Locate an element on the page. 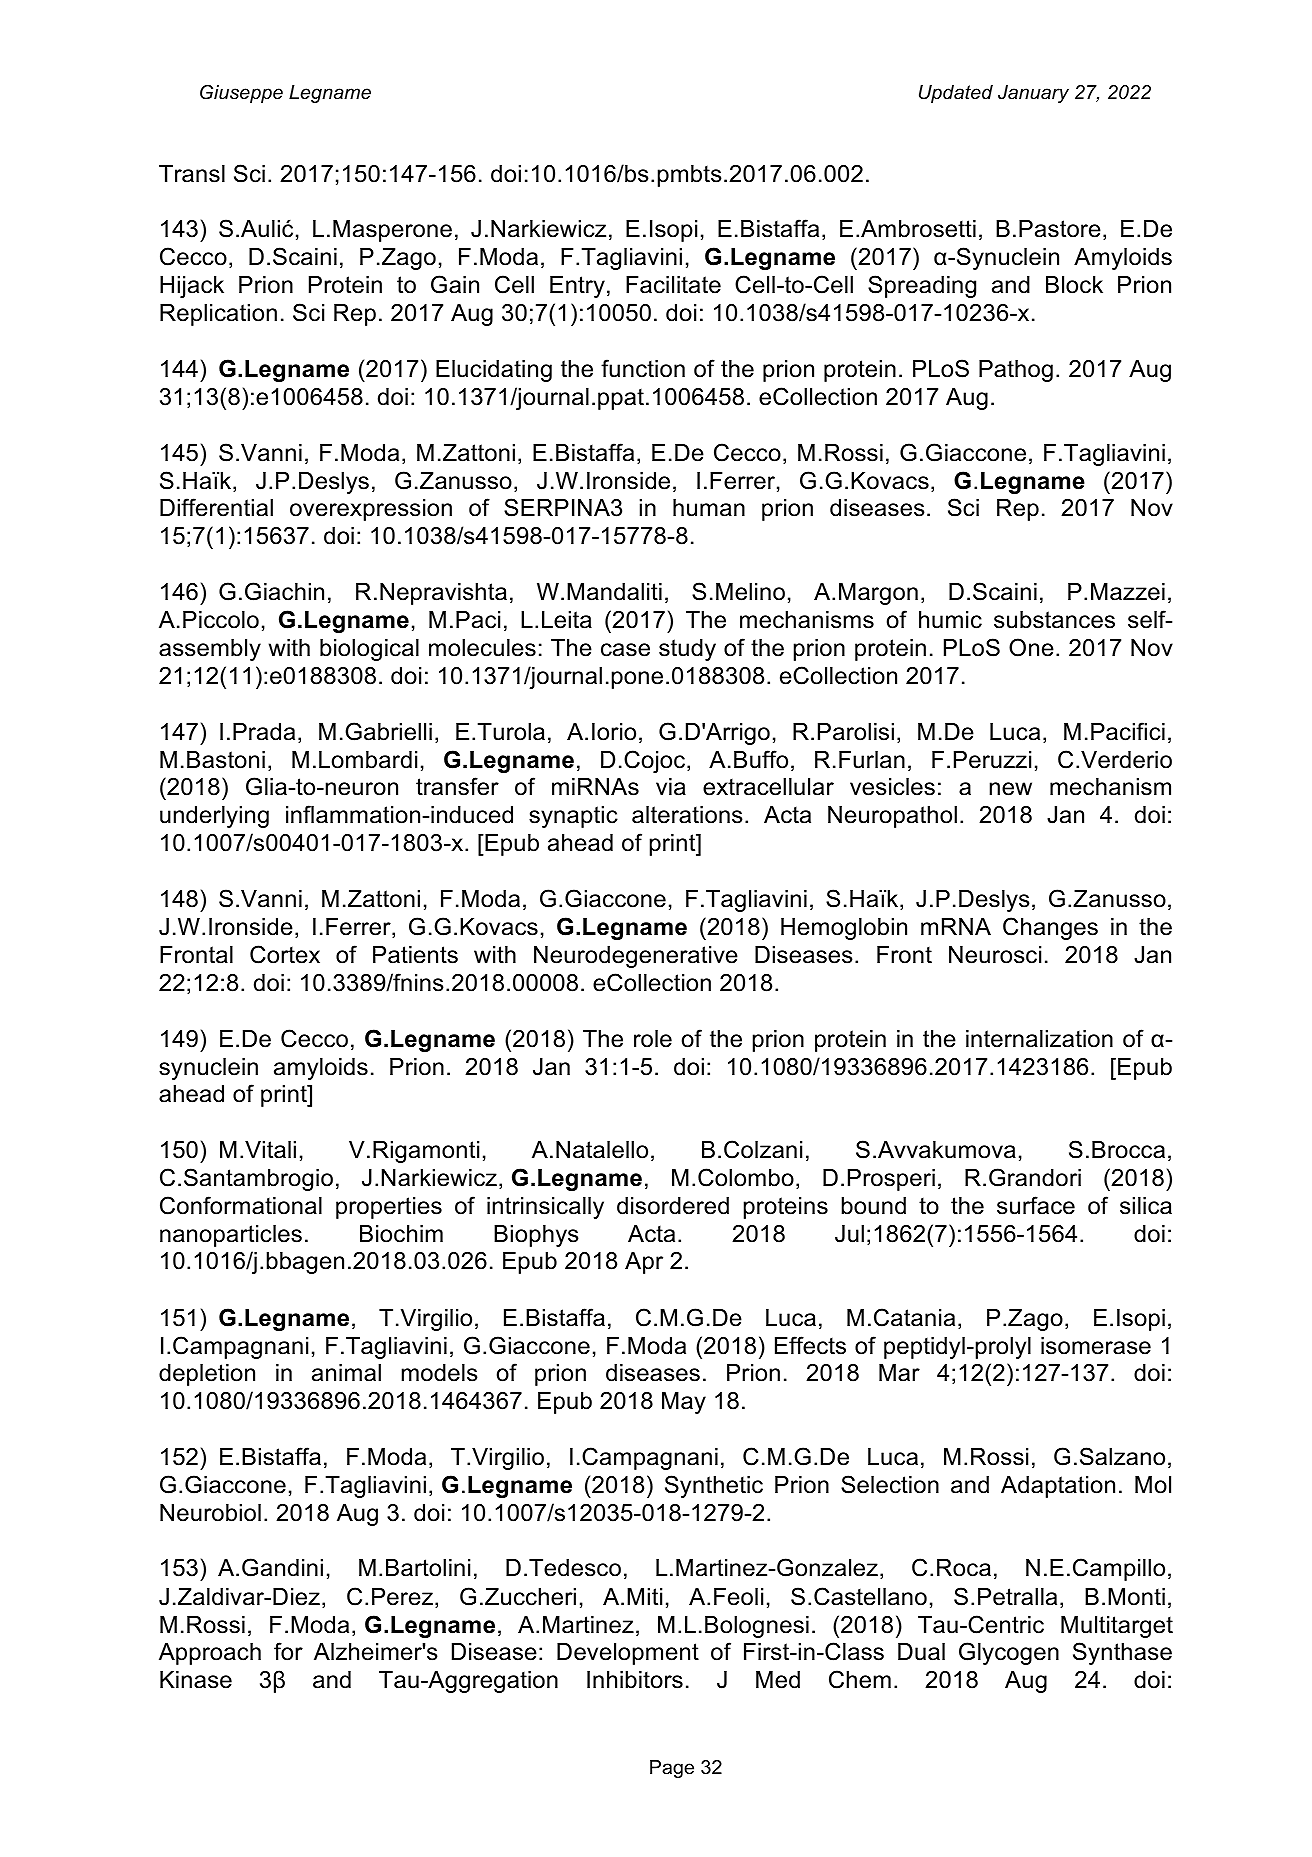  Inhibitors is located at coordinates (635, 1680).
